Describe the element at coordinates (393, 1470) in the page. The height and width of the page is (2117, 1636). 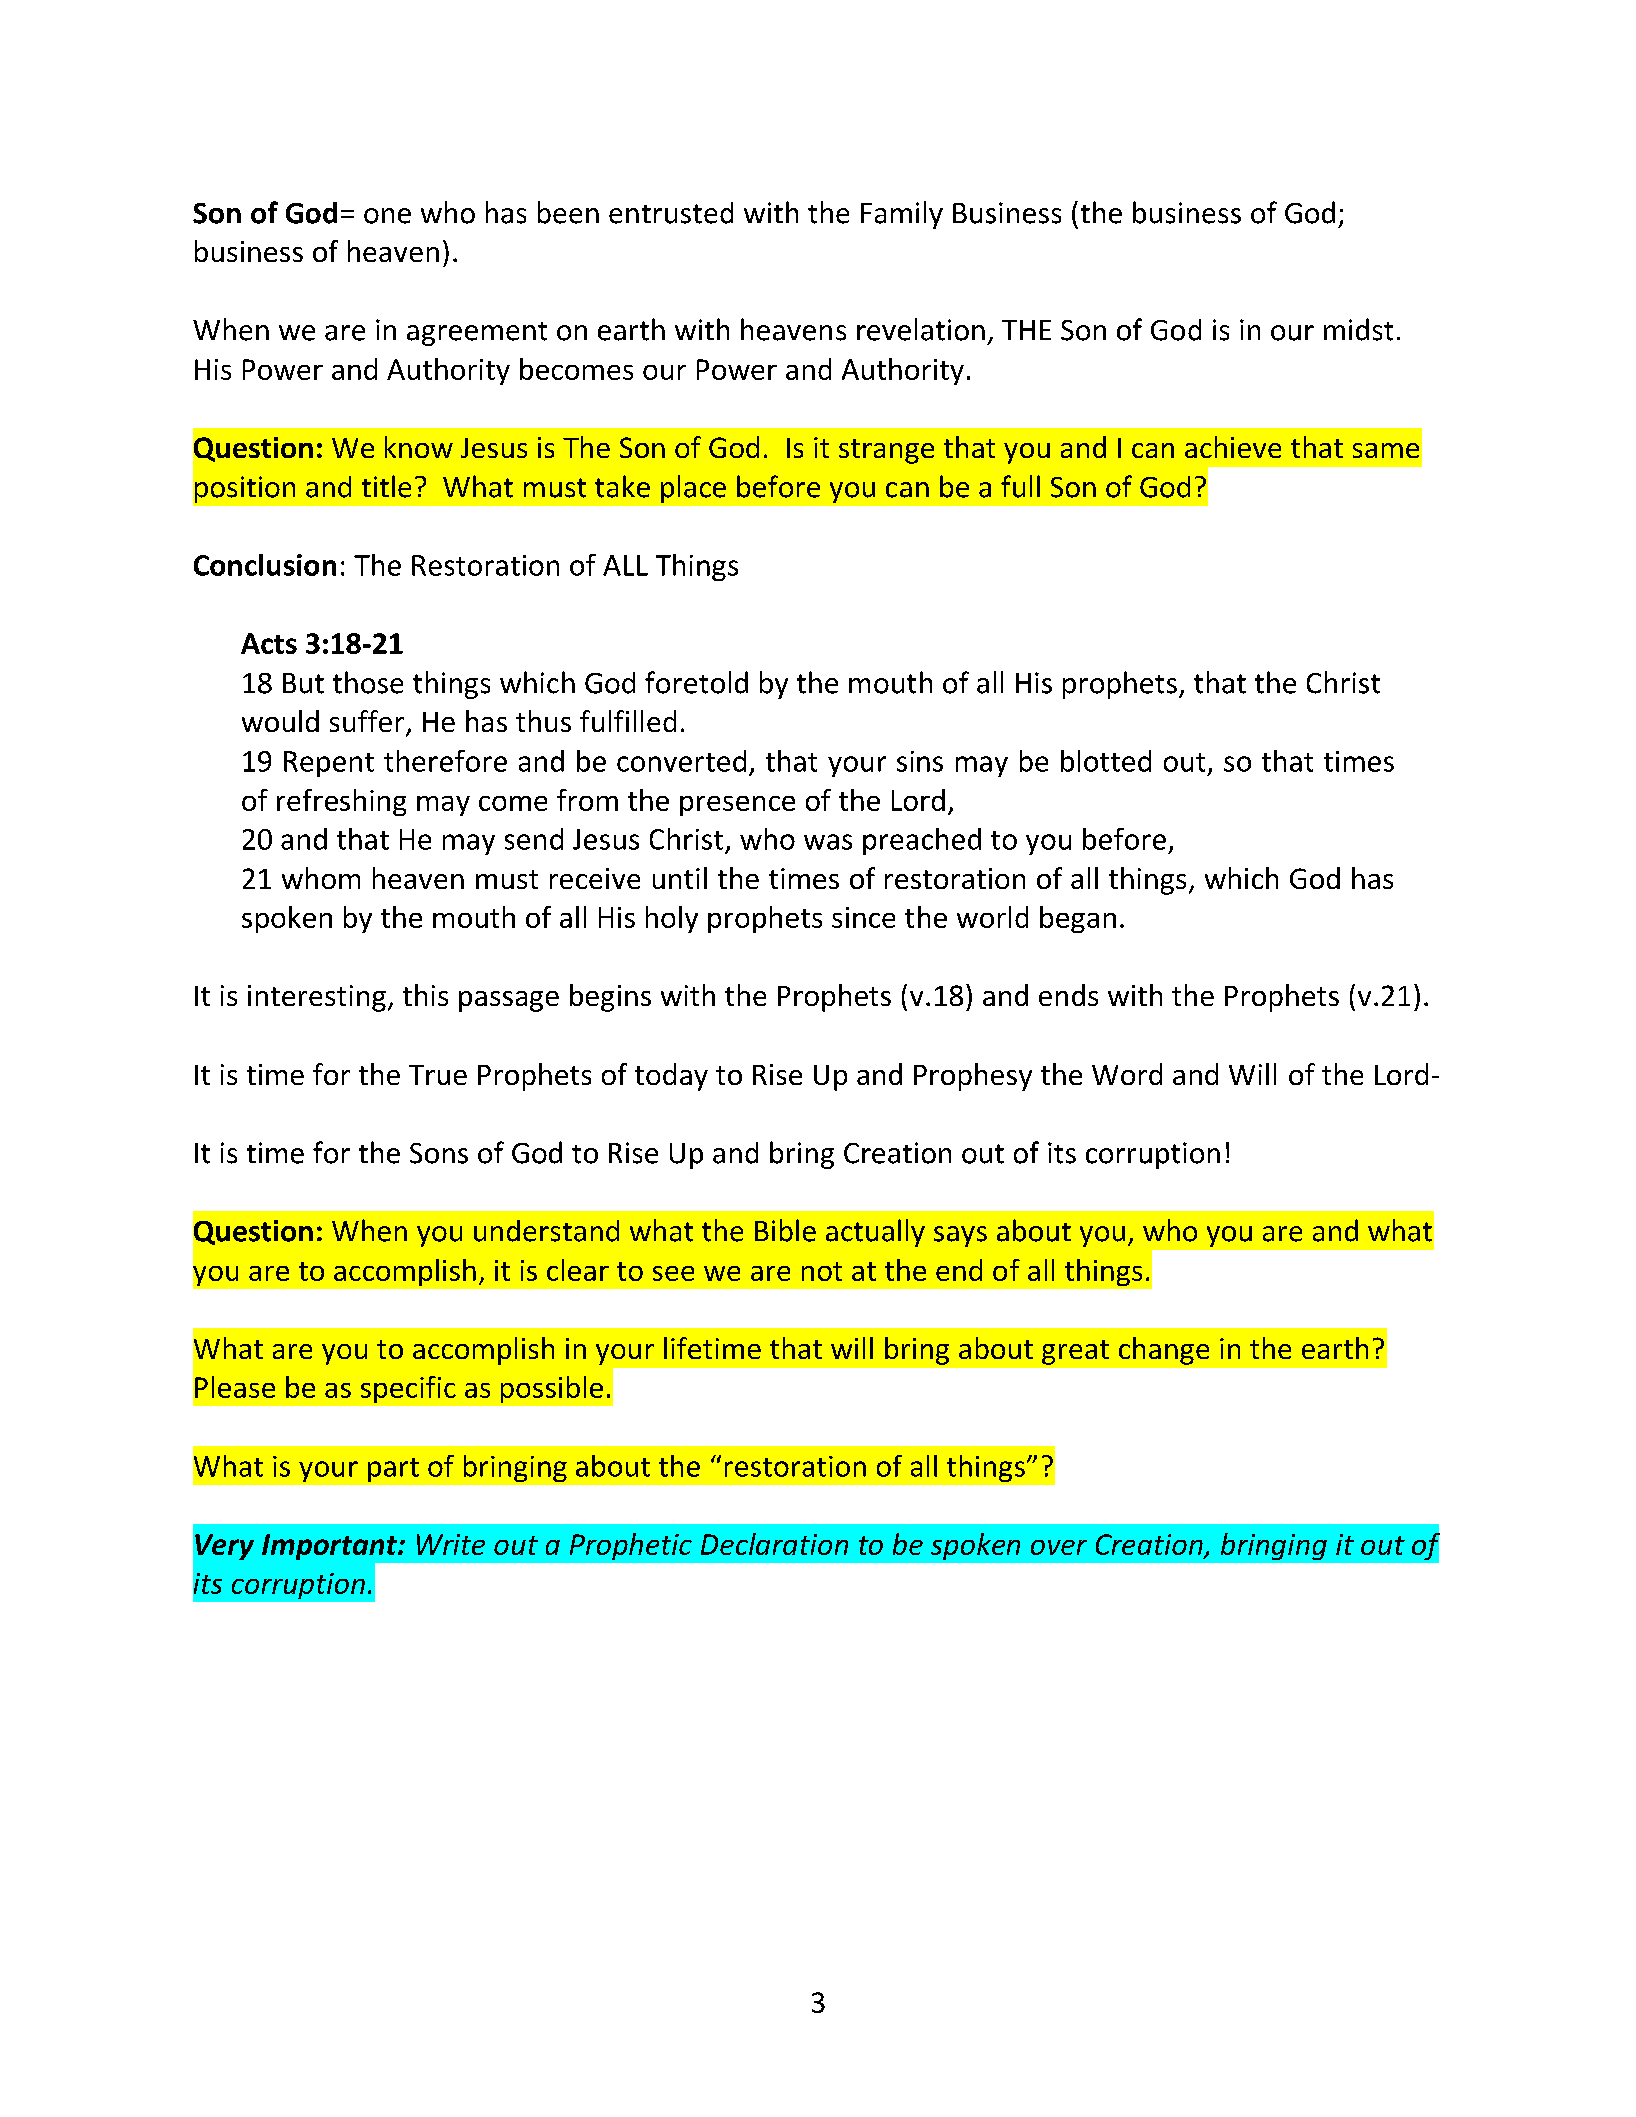
I see `part` at that location.
